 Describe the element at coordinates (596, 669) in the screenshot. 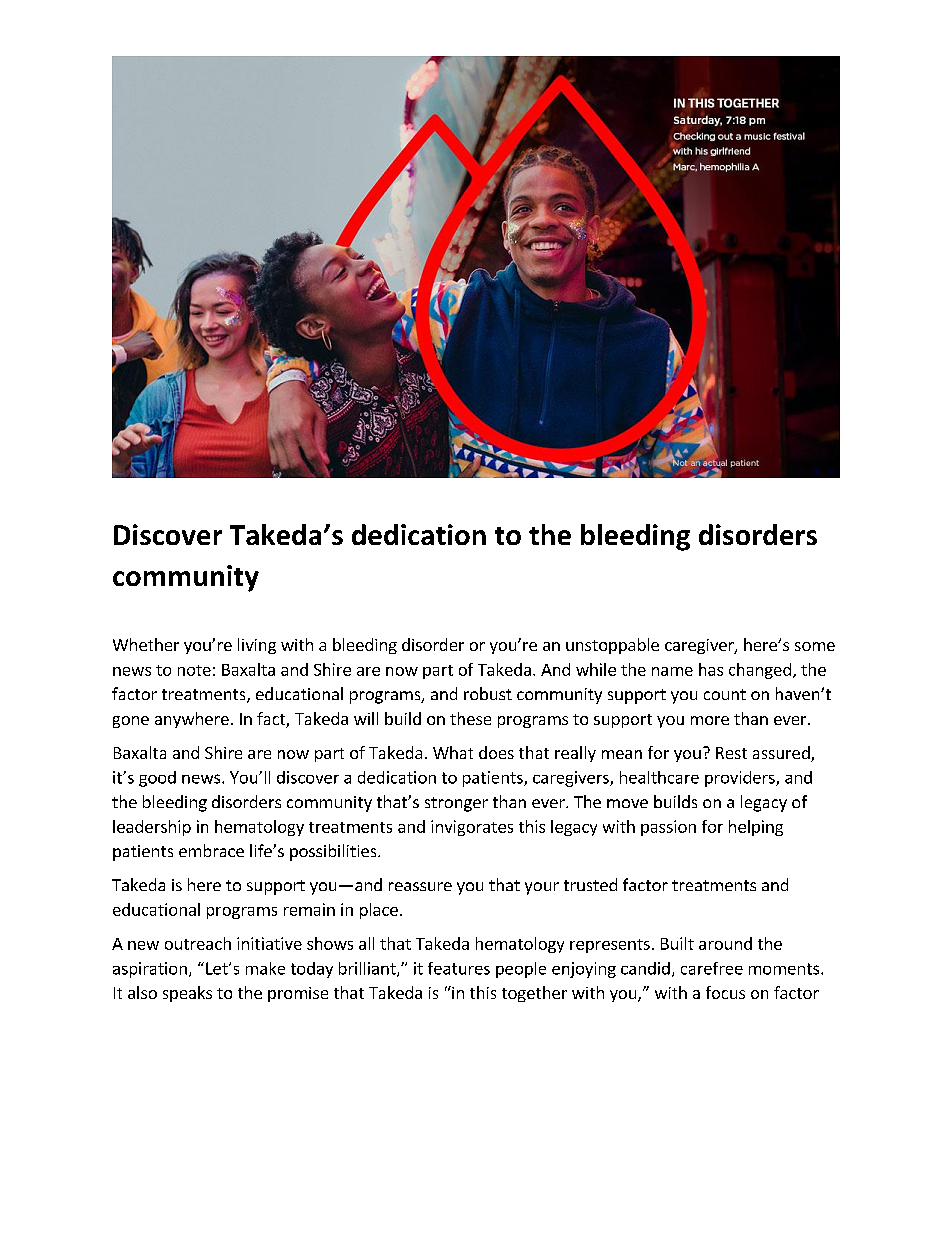

I see `while` at that location.
